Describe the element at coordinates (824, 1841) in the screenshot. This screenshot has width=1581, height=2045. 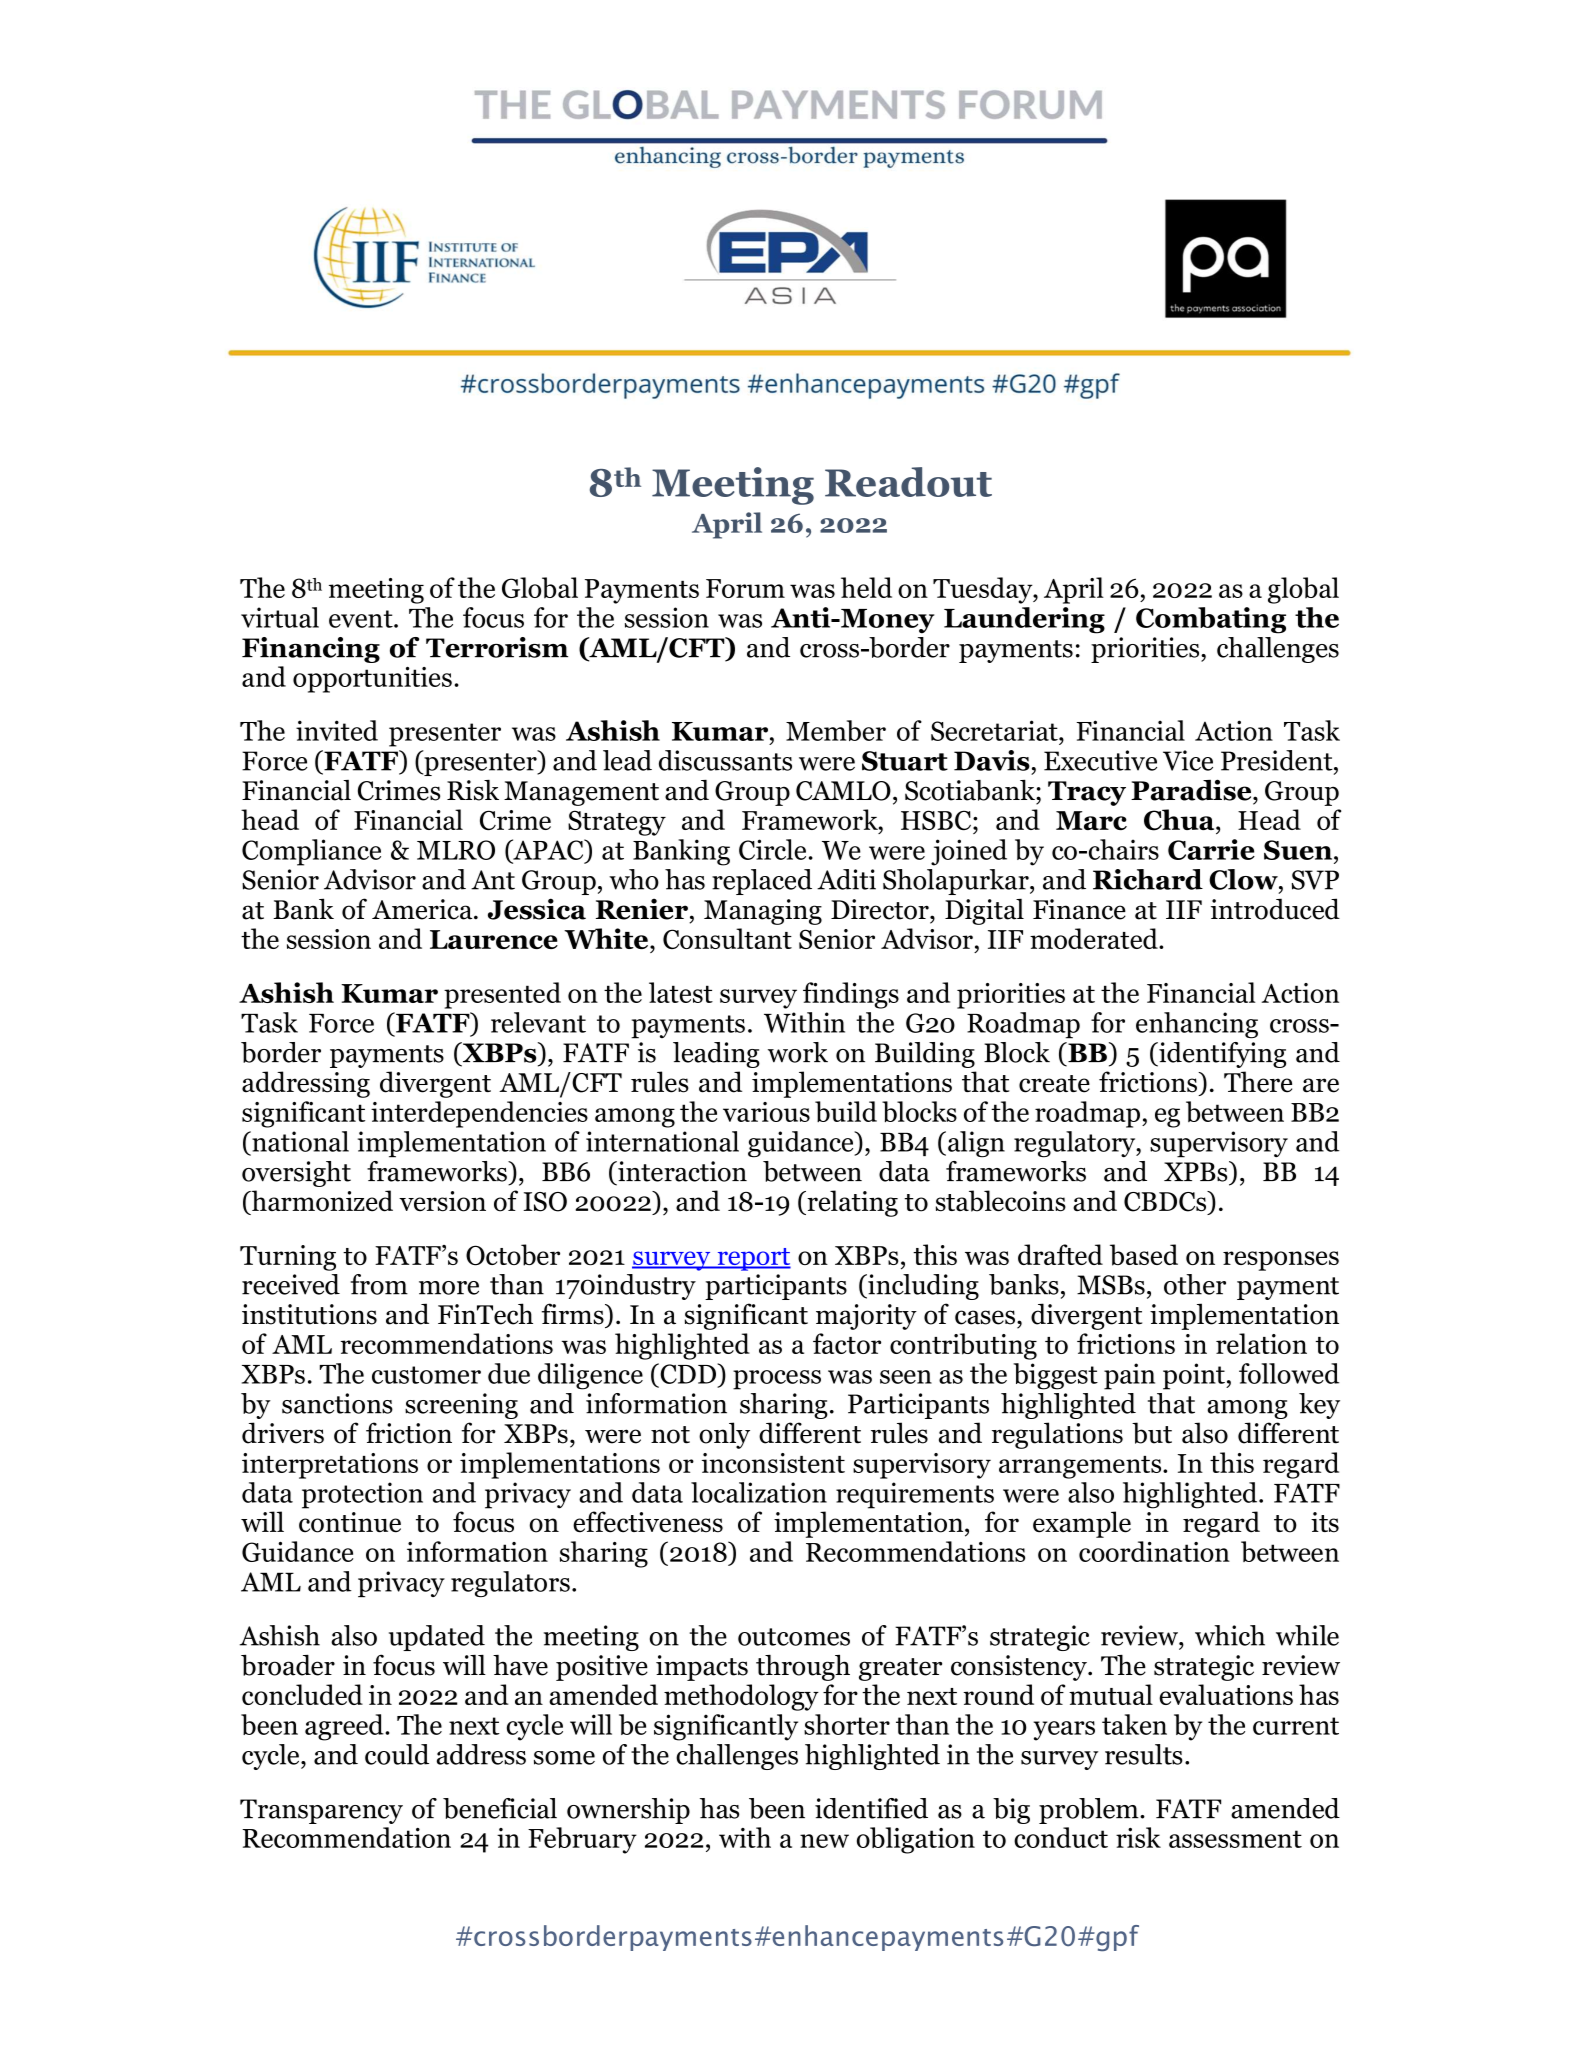
I see `new` at that location.
